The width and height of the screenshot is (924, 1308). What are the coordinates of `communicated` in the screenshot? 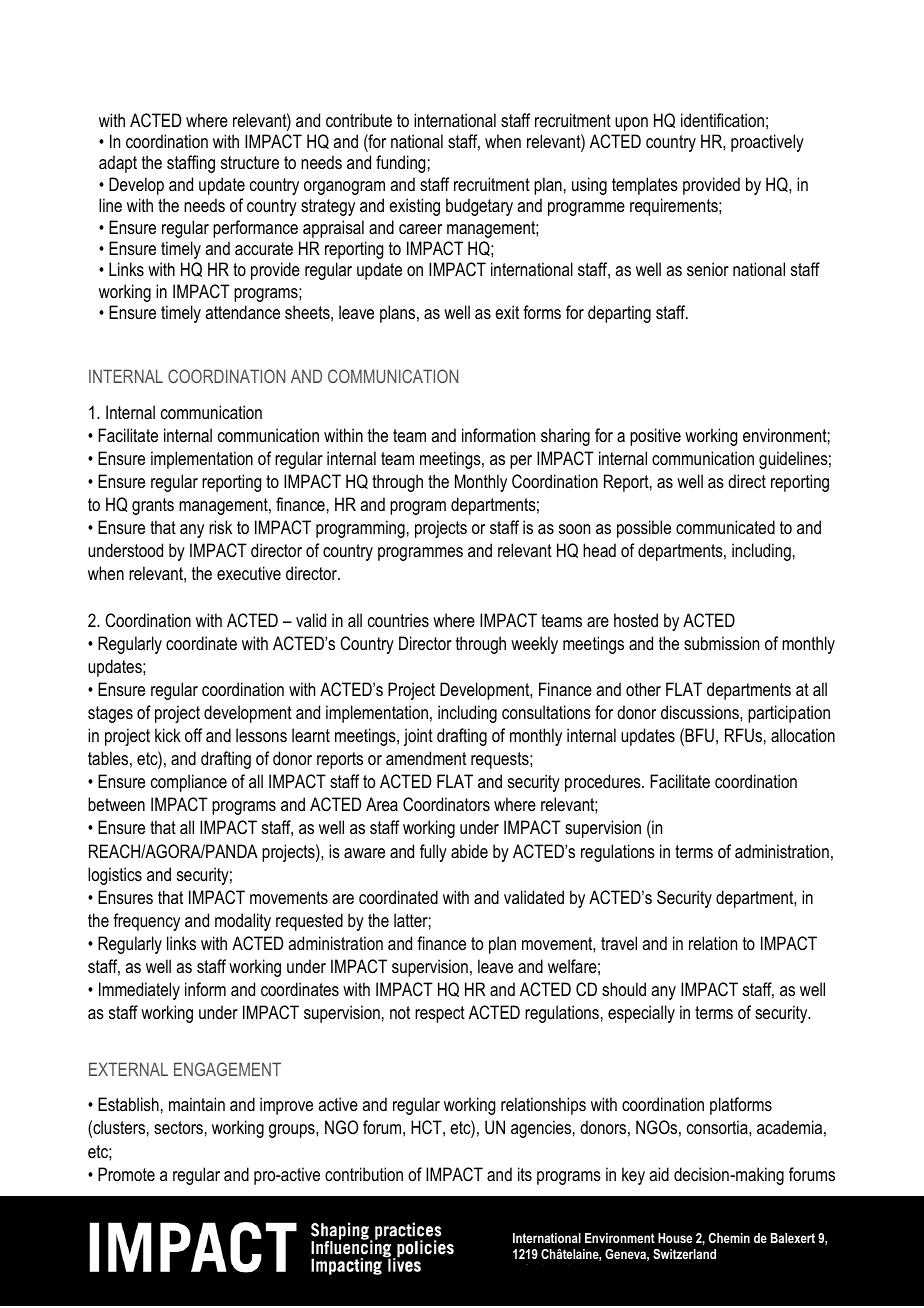 It's located at (725, 527).
